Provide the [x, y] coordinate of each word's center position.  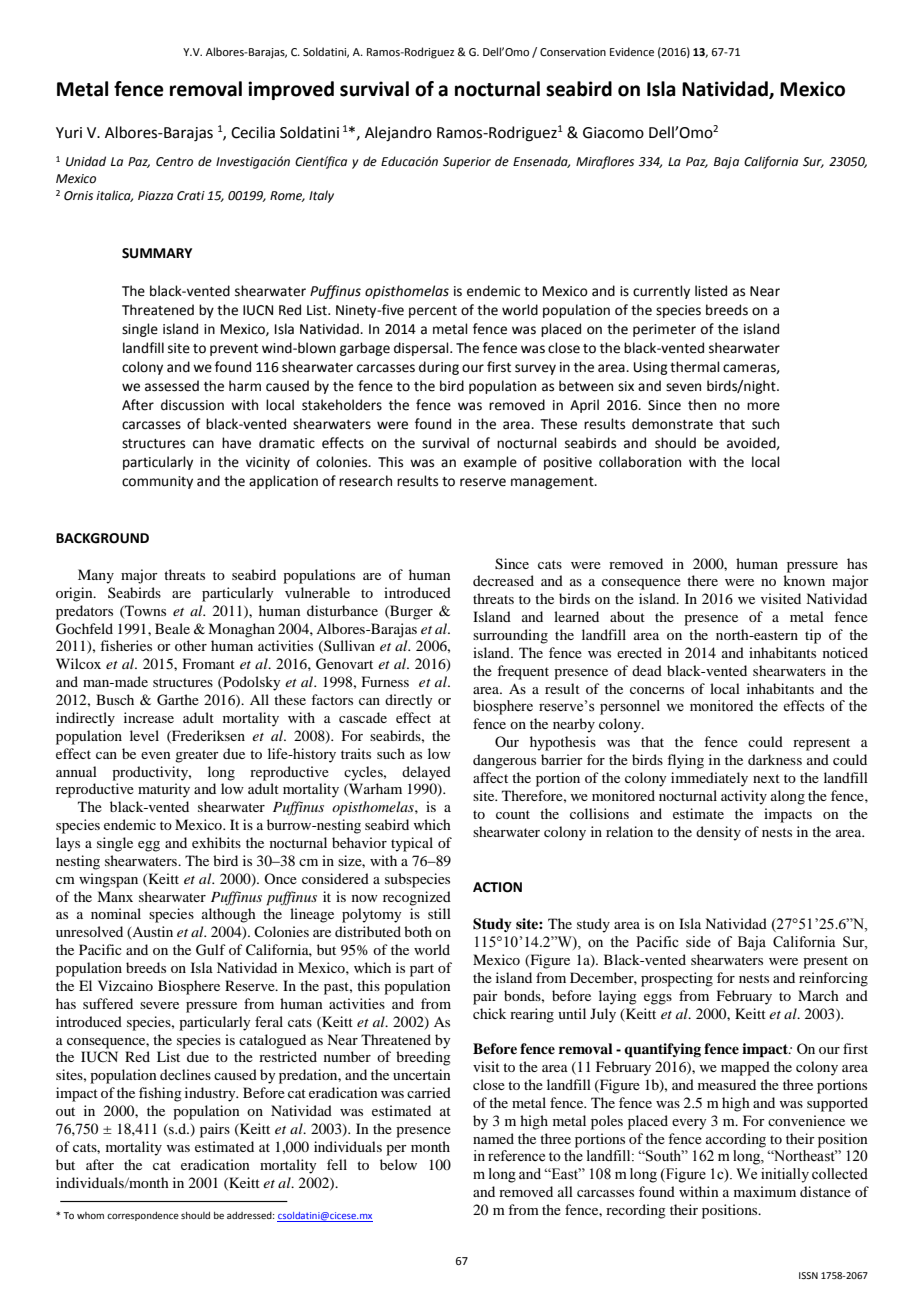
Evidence [632, 51]
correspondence [143, 1216]
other [191, 645]
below [398, 1164]
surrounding [510, 636]
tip [813, 636]
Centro [174, 162]
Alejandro [398, 134]
